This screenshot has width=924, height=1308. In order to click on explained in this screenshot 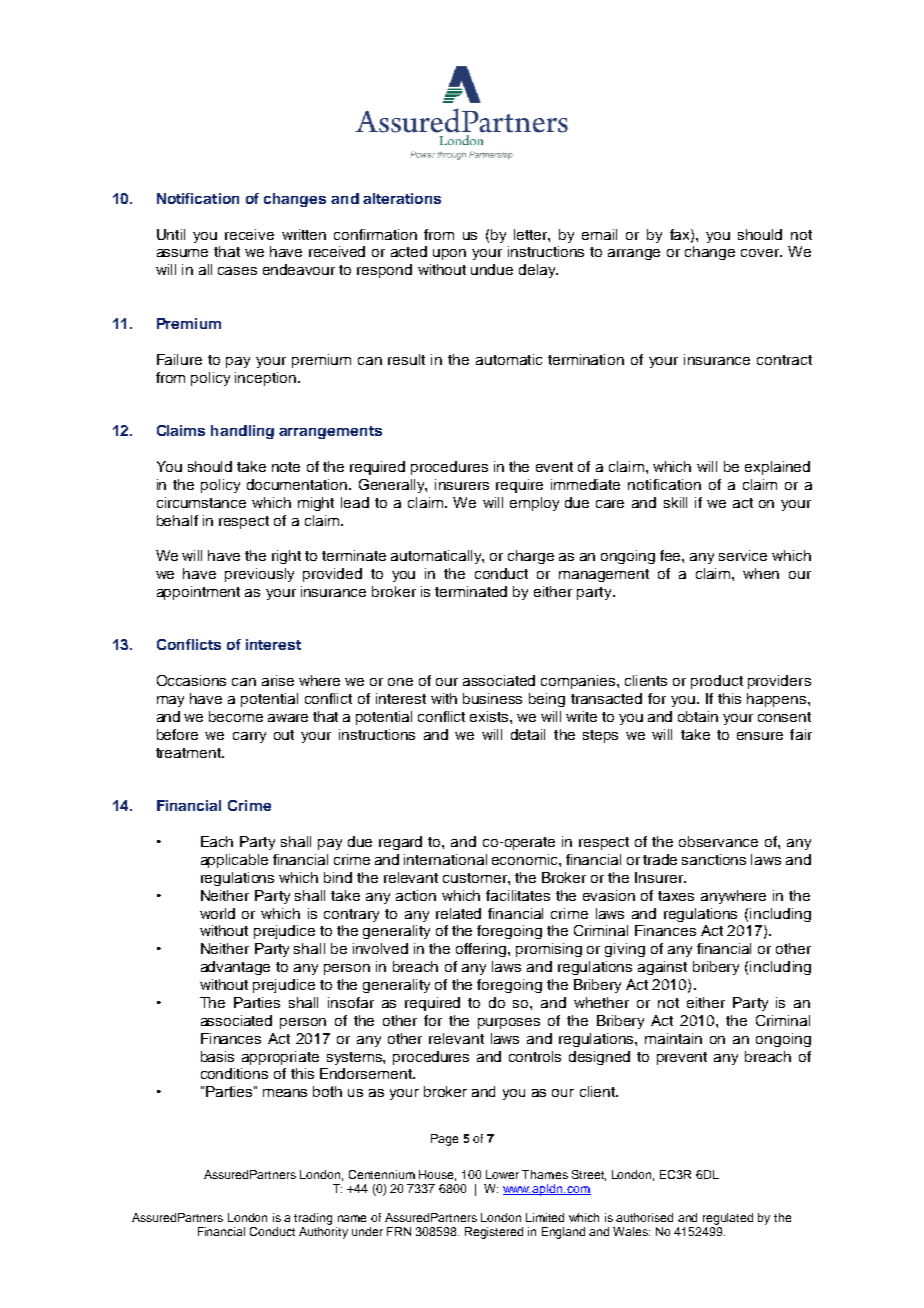, I will do `click(777, 468)`.
